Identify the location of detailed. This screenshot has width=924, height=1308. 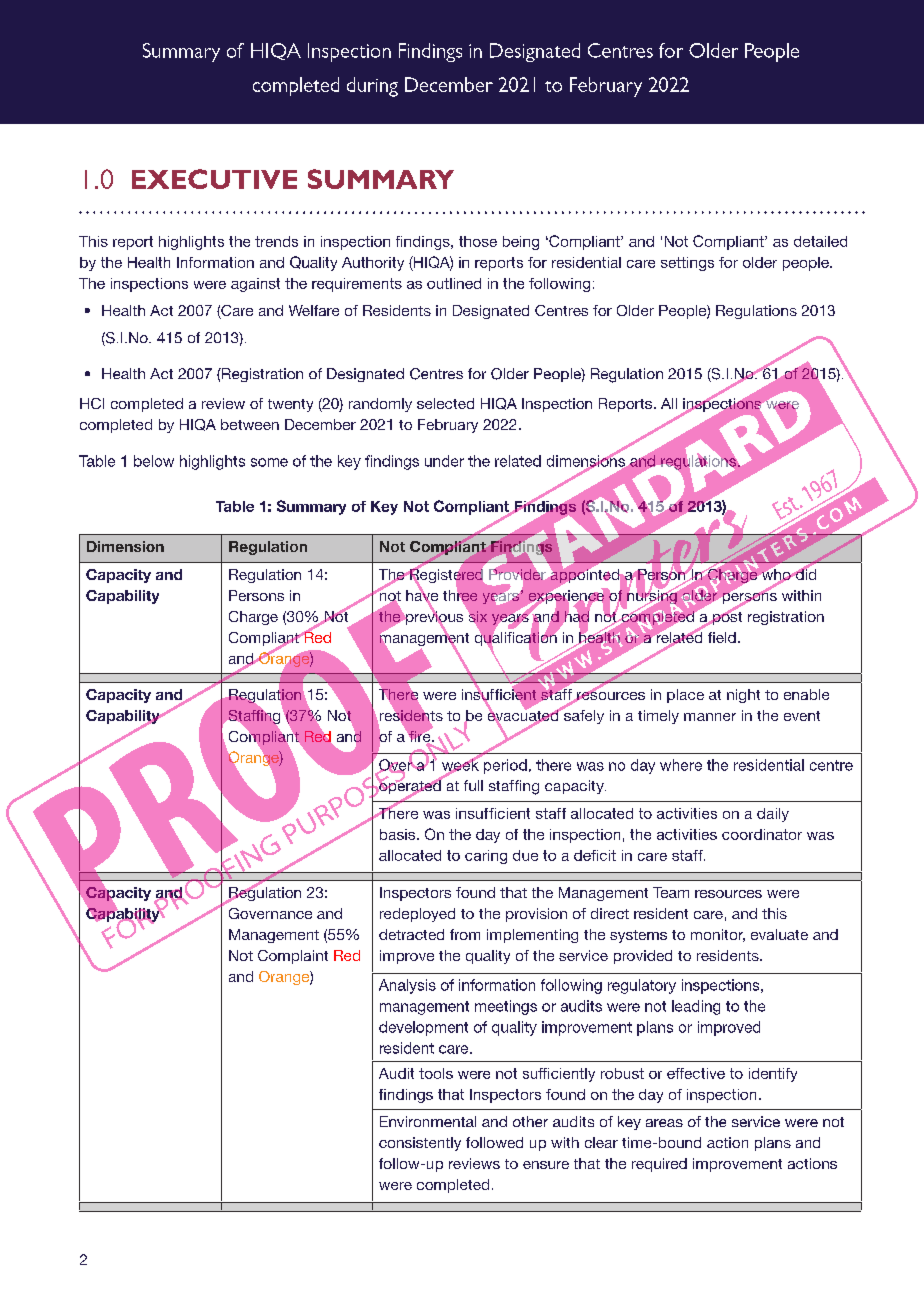
(820, 241).
